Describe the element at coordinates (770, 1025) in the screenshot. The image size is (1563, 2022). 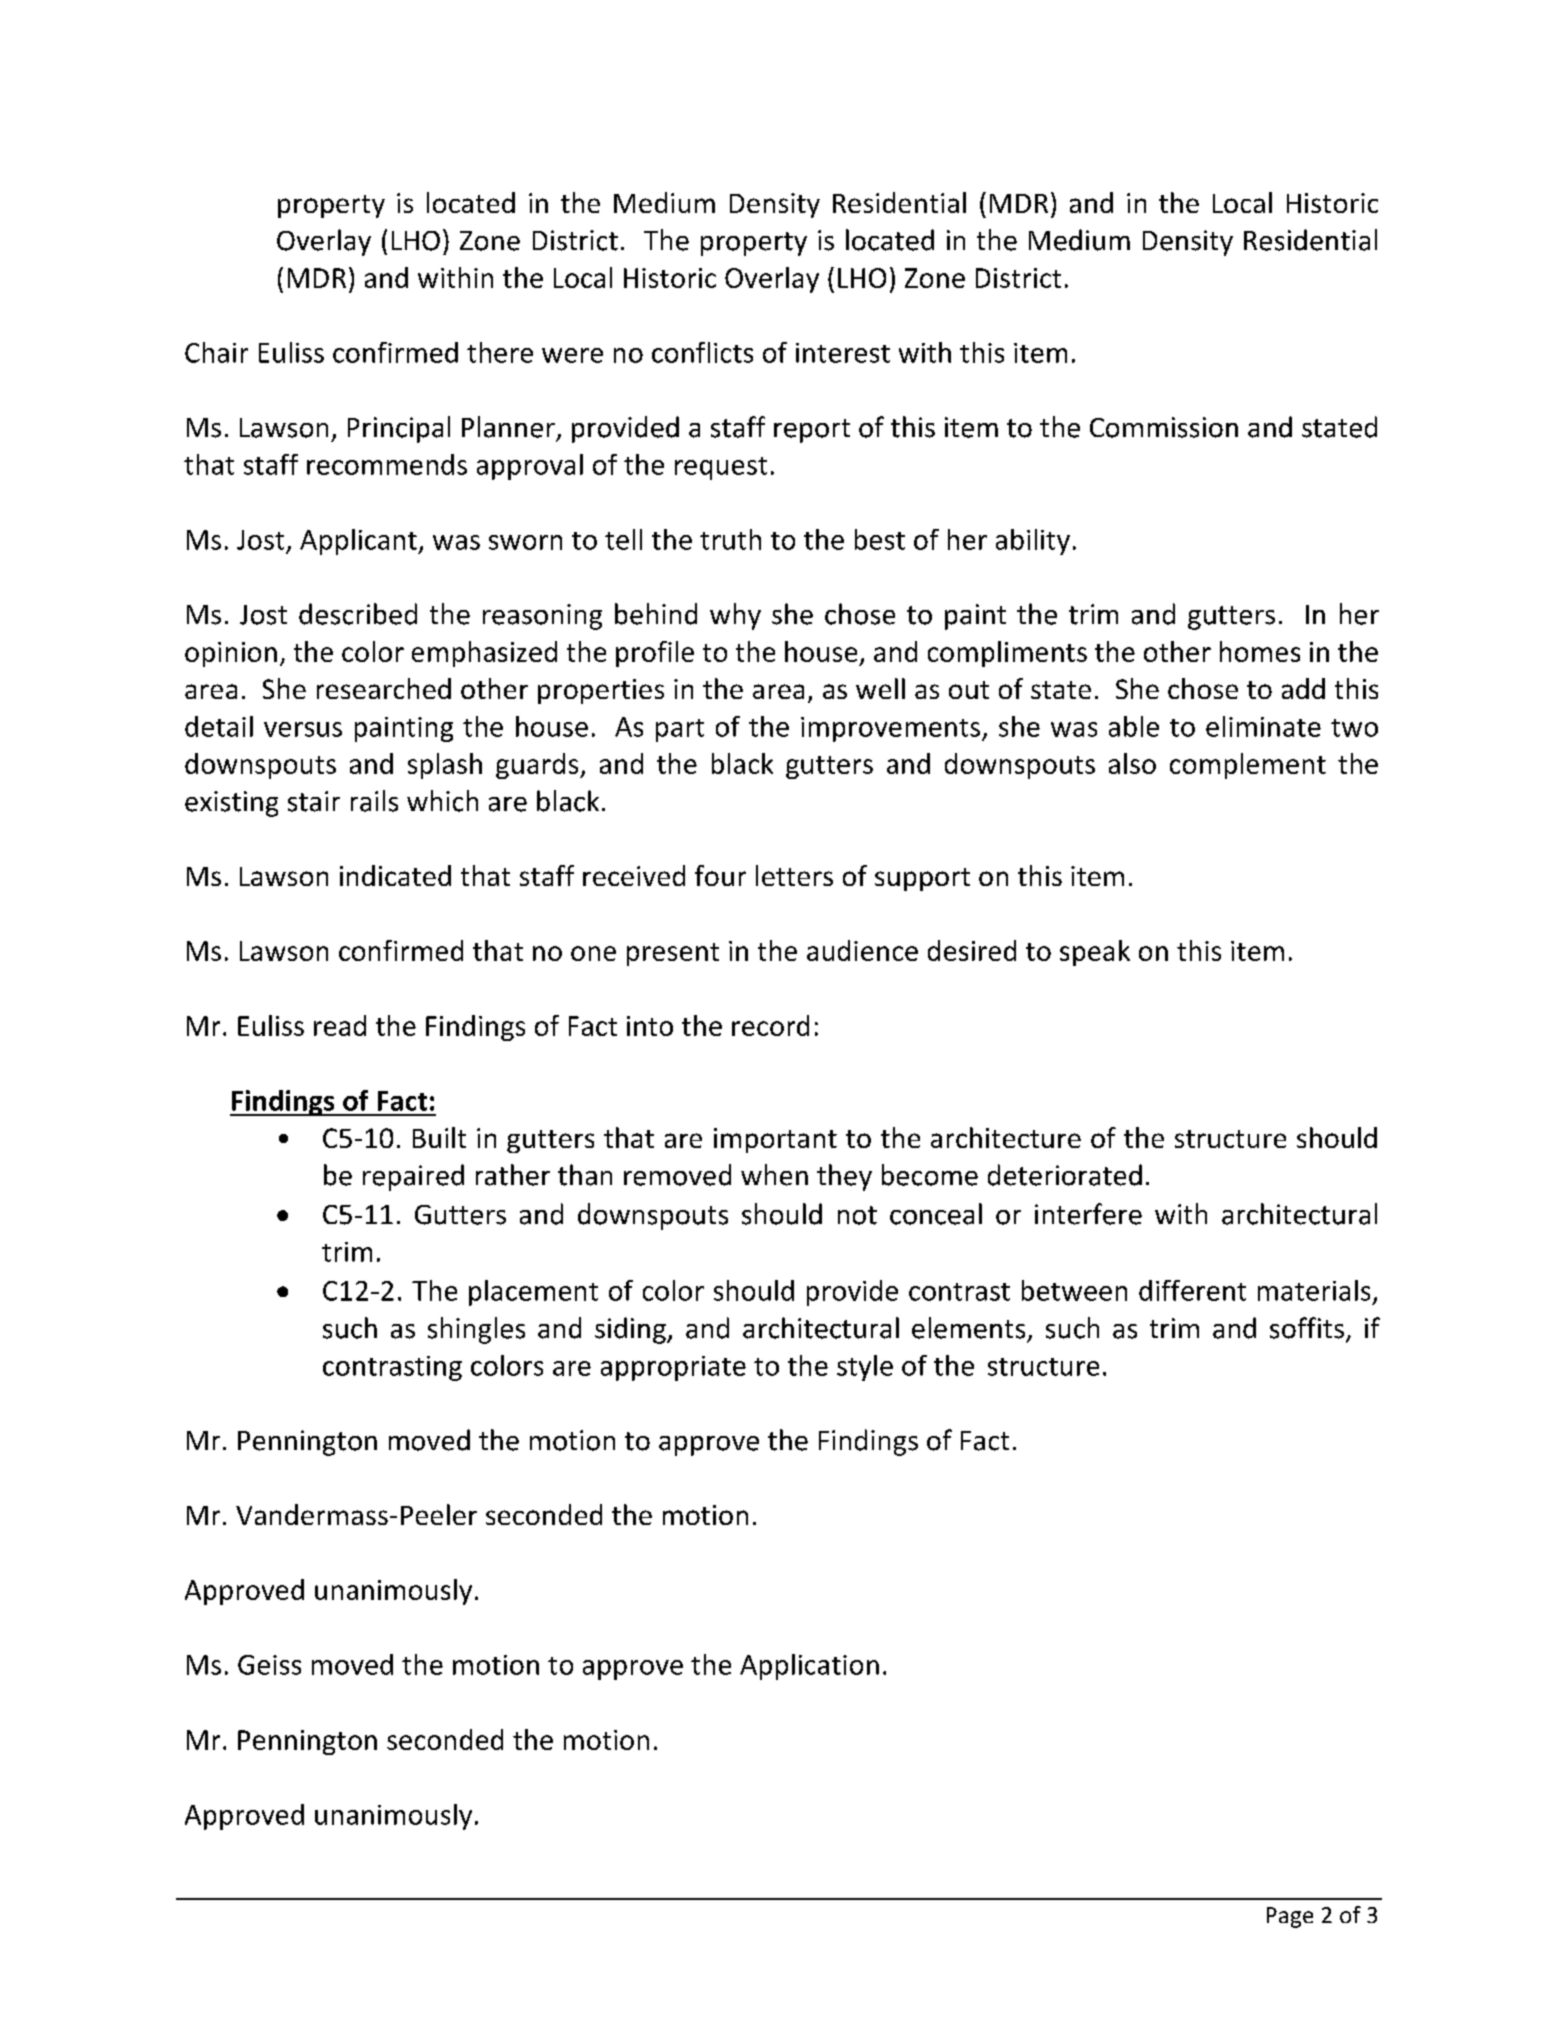
I see `record` at that location.
